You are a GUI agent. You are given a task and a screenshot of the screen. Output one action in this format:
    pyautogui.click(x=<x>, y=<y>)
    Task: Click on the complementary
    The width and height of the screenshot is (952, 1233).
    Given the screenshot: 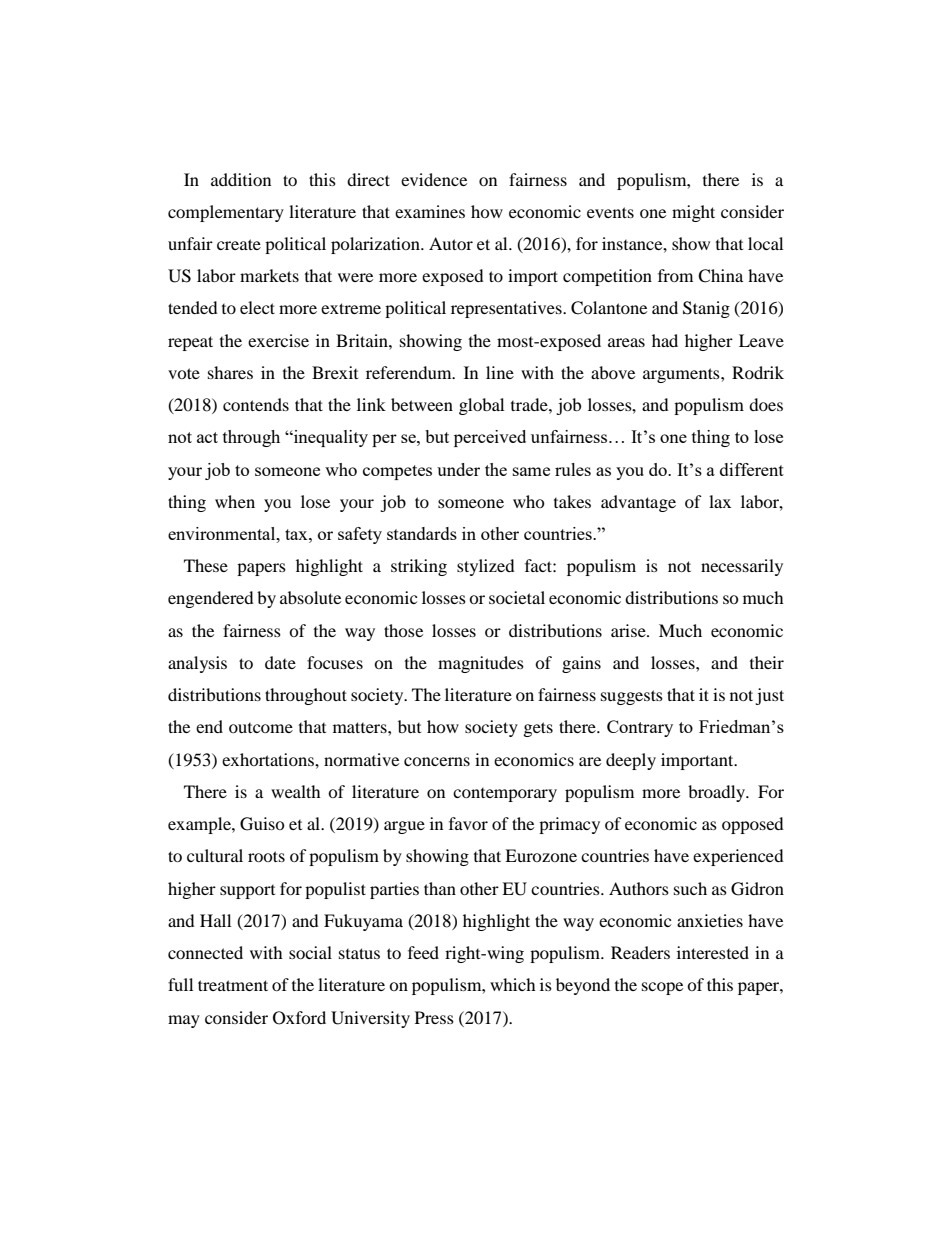 What is the action you would take?
    pyautogui.click(x=226, y=213)
